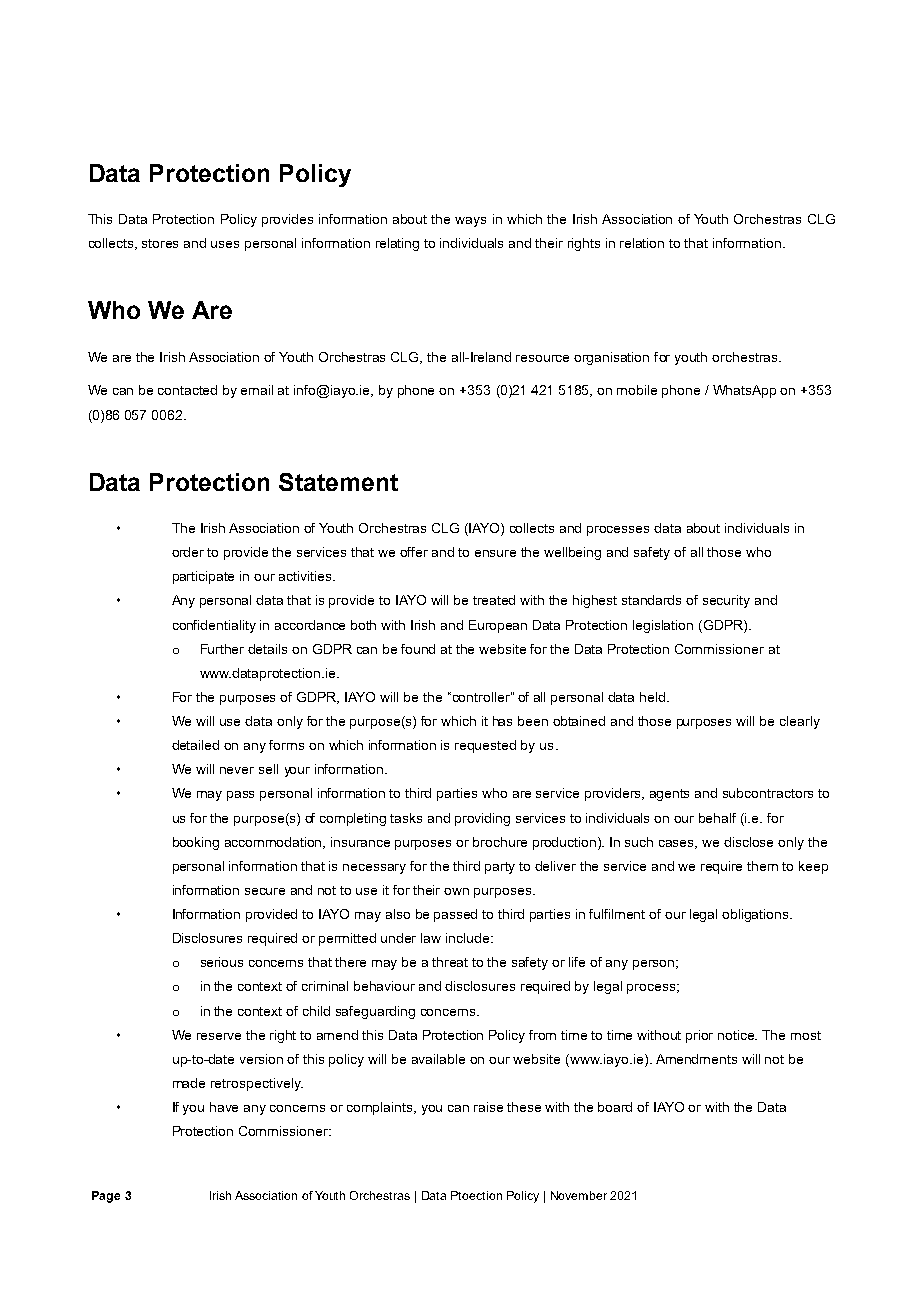  I want to click on clearly, so click(800, 722).
